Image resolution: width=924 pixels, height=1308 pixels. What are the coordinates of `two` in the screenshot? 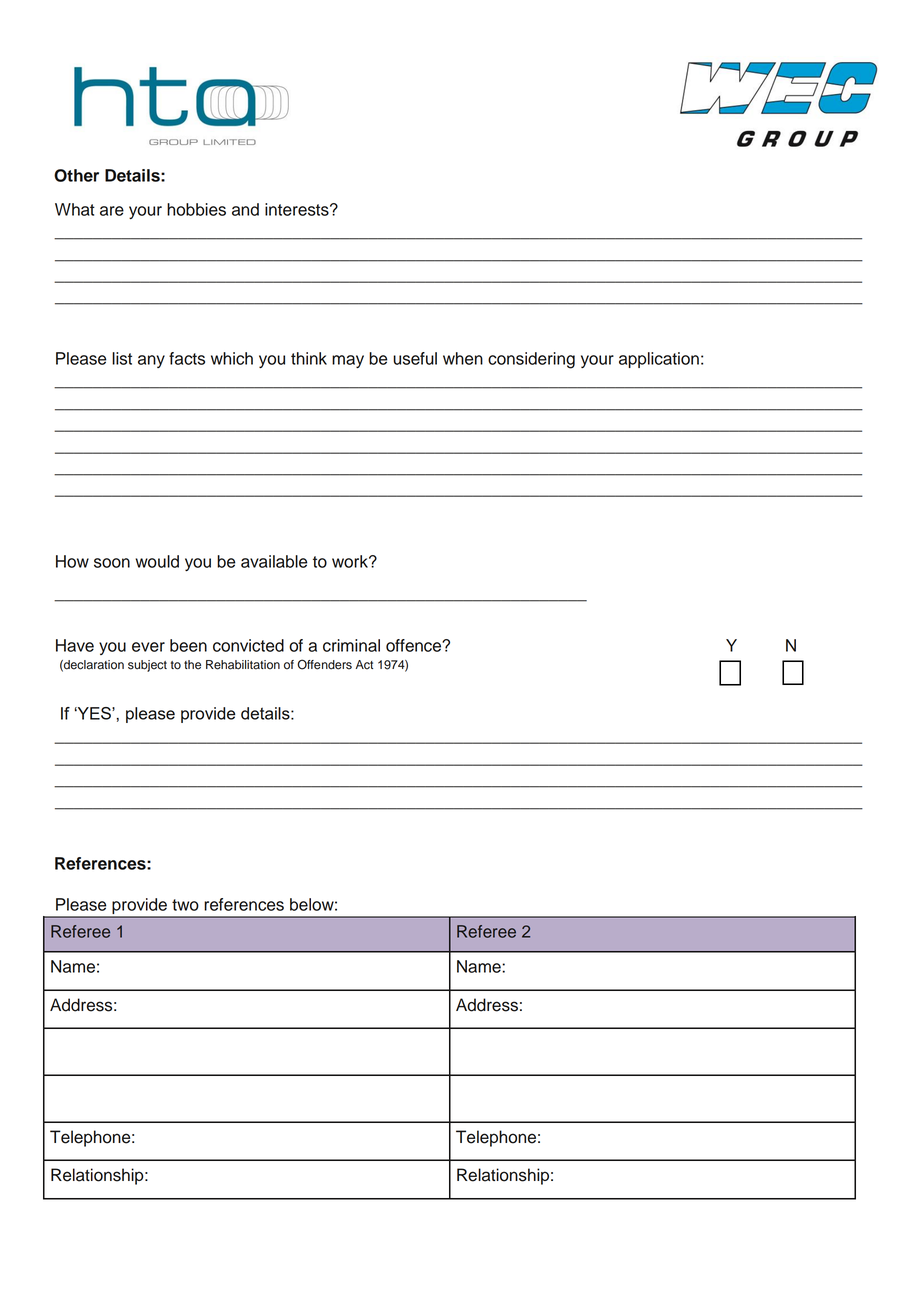 It's located at (185, 905).
